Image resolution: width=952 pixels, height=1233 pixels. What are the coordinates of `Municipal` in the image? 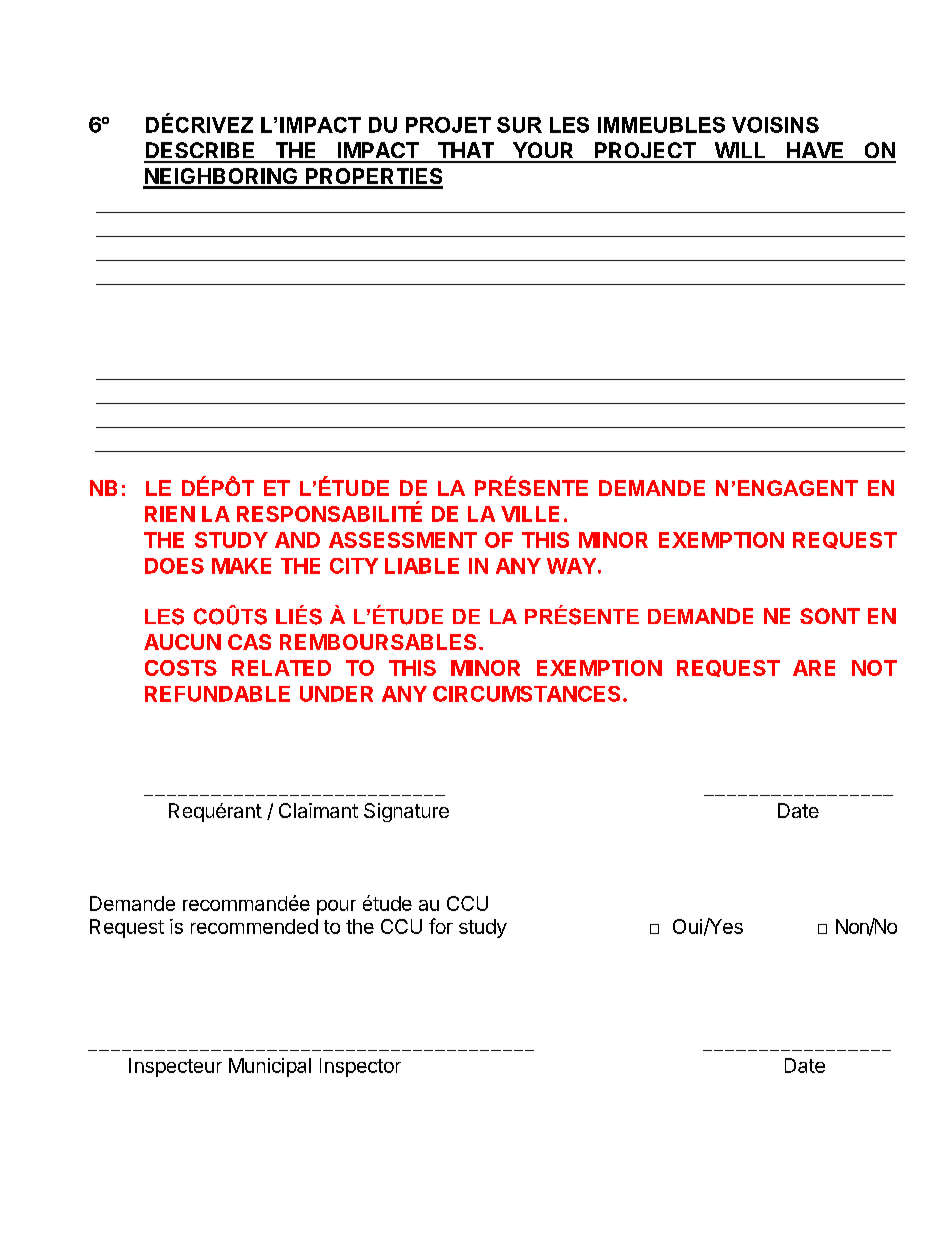 It's located at (270, 1067).
